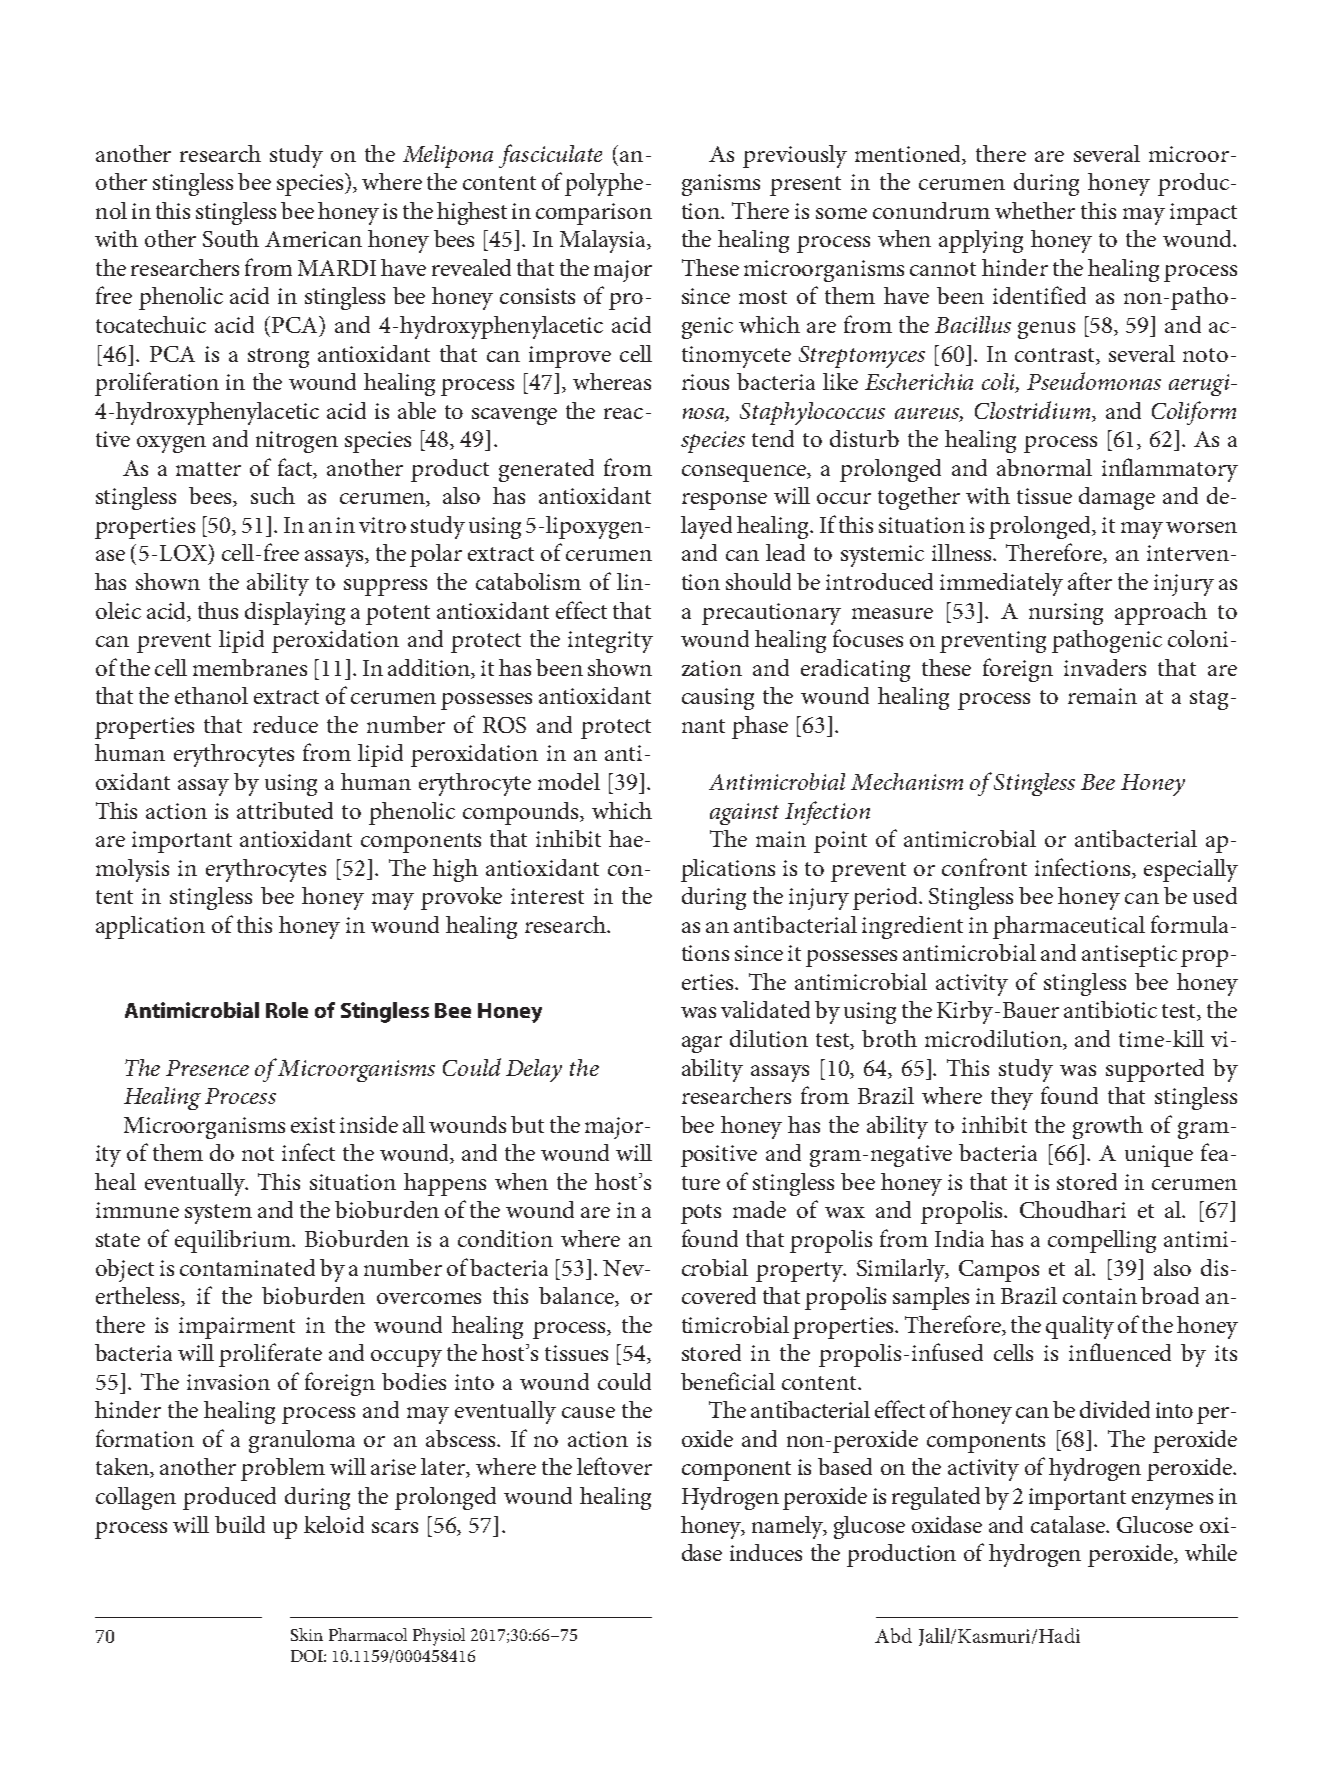 The image size is (1333, 1778). What do you see at coordinates (1108, 1127) in the image?
I see `growth` at bounding box center [1108, 1127].
